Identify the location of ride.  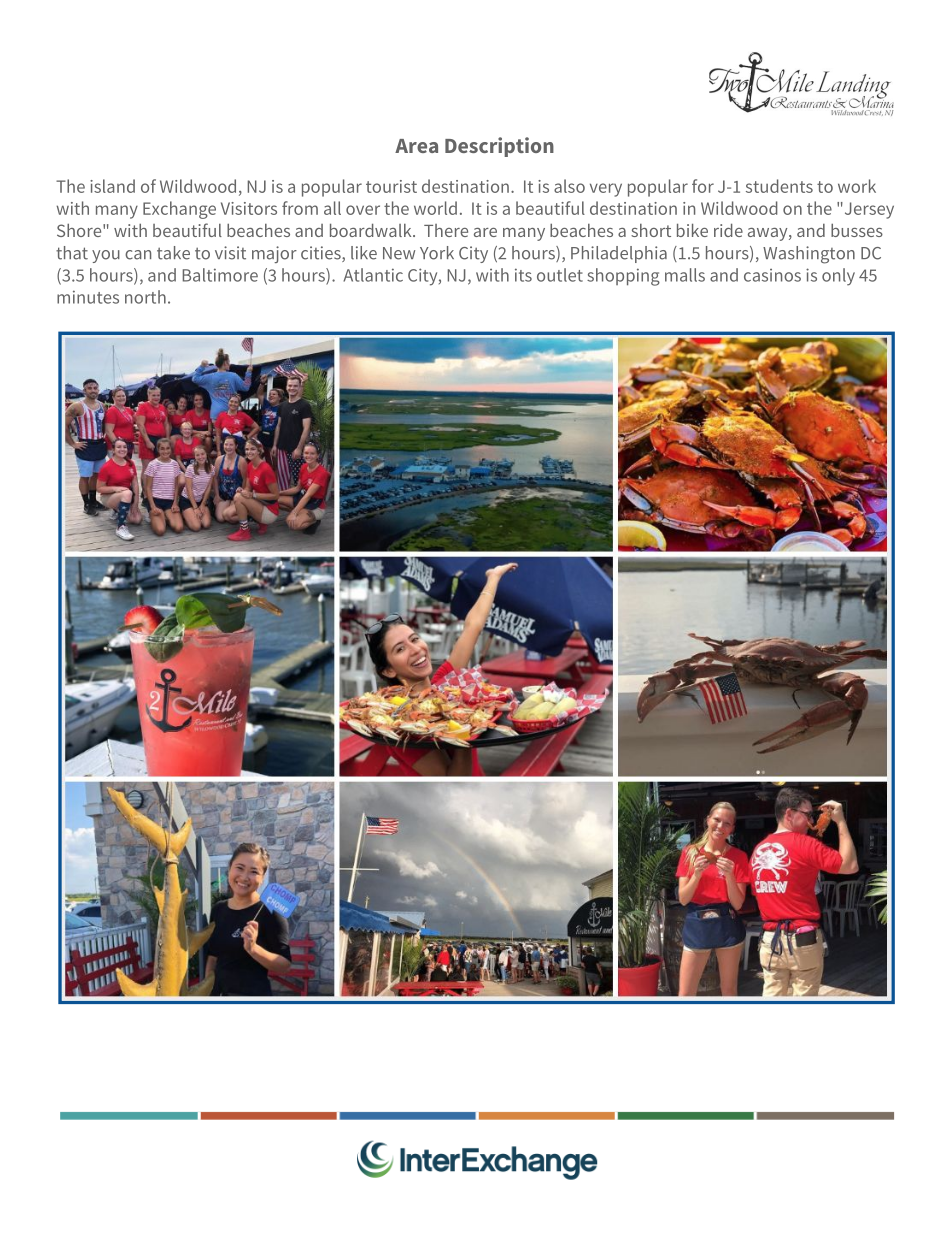
(728, 230).
